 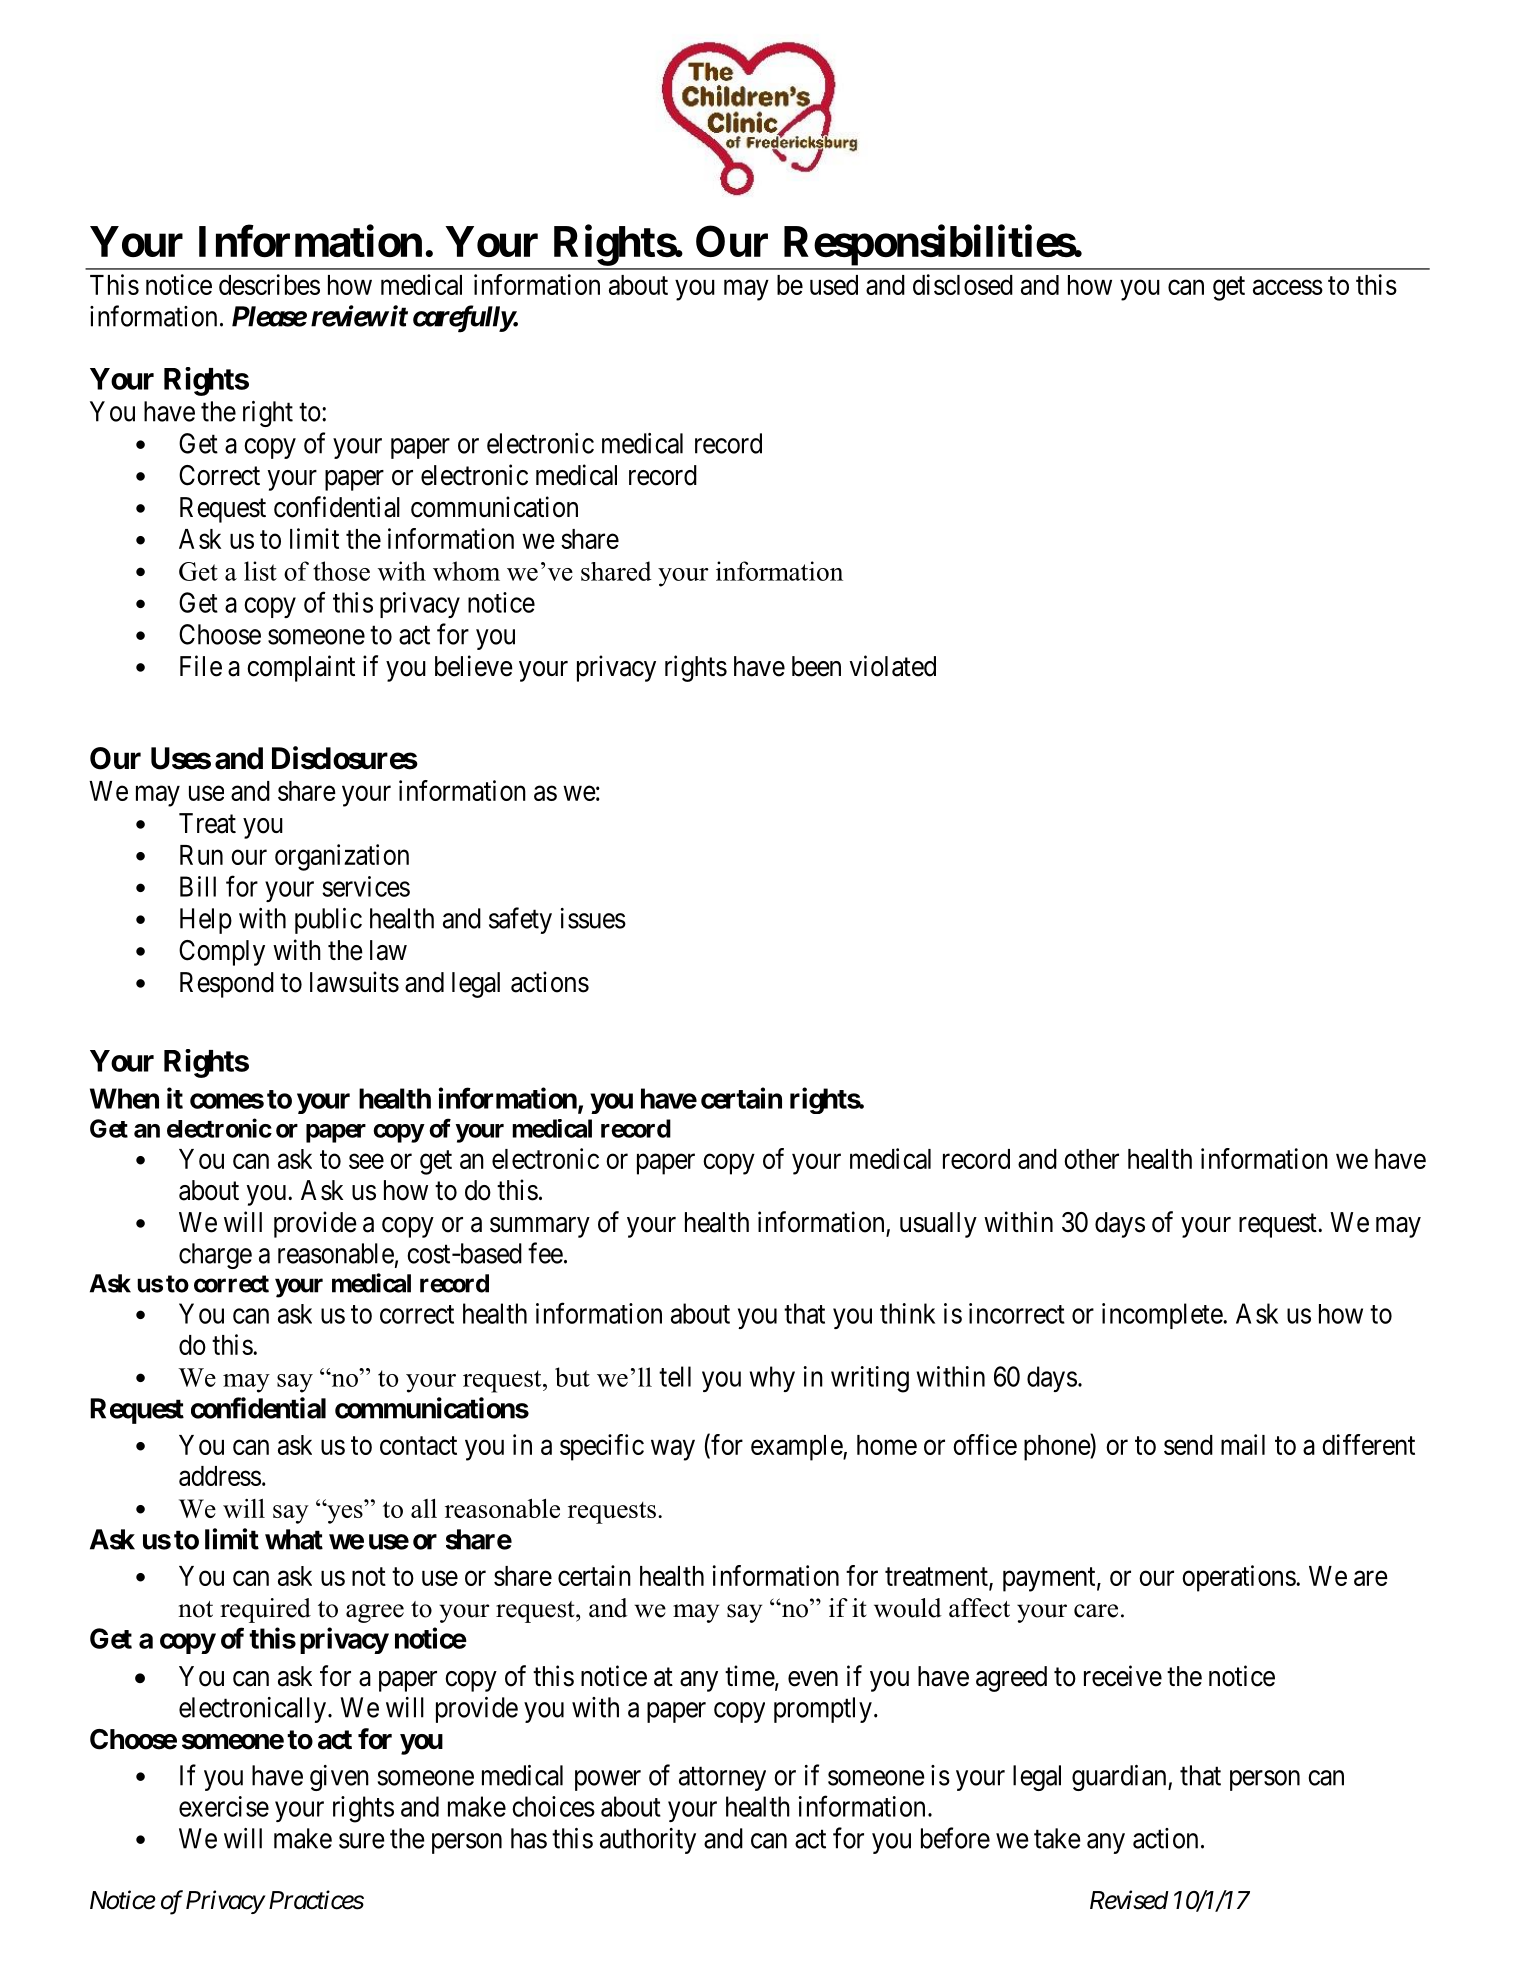 I want to click on used, so click(x=834, y=285).
